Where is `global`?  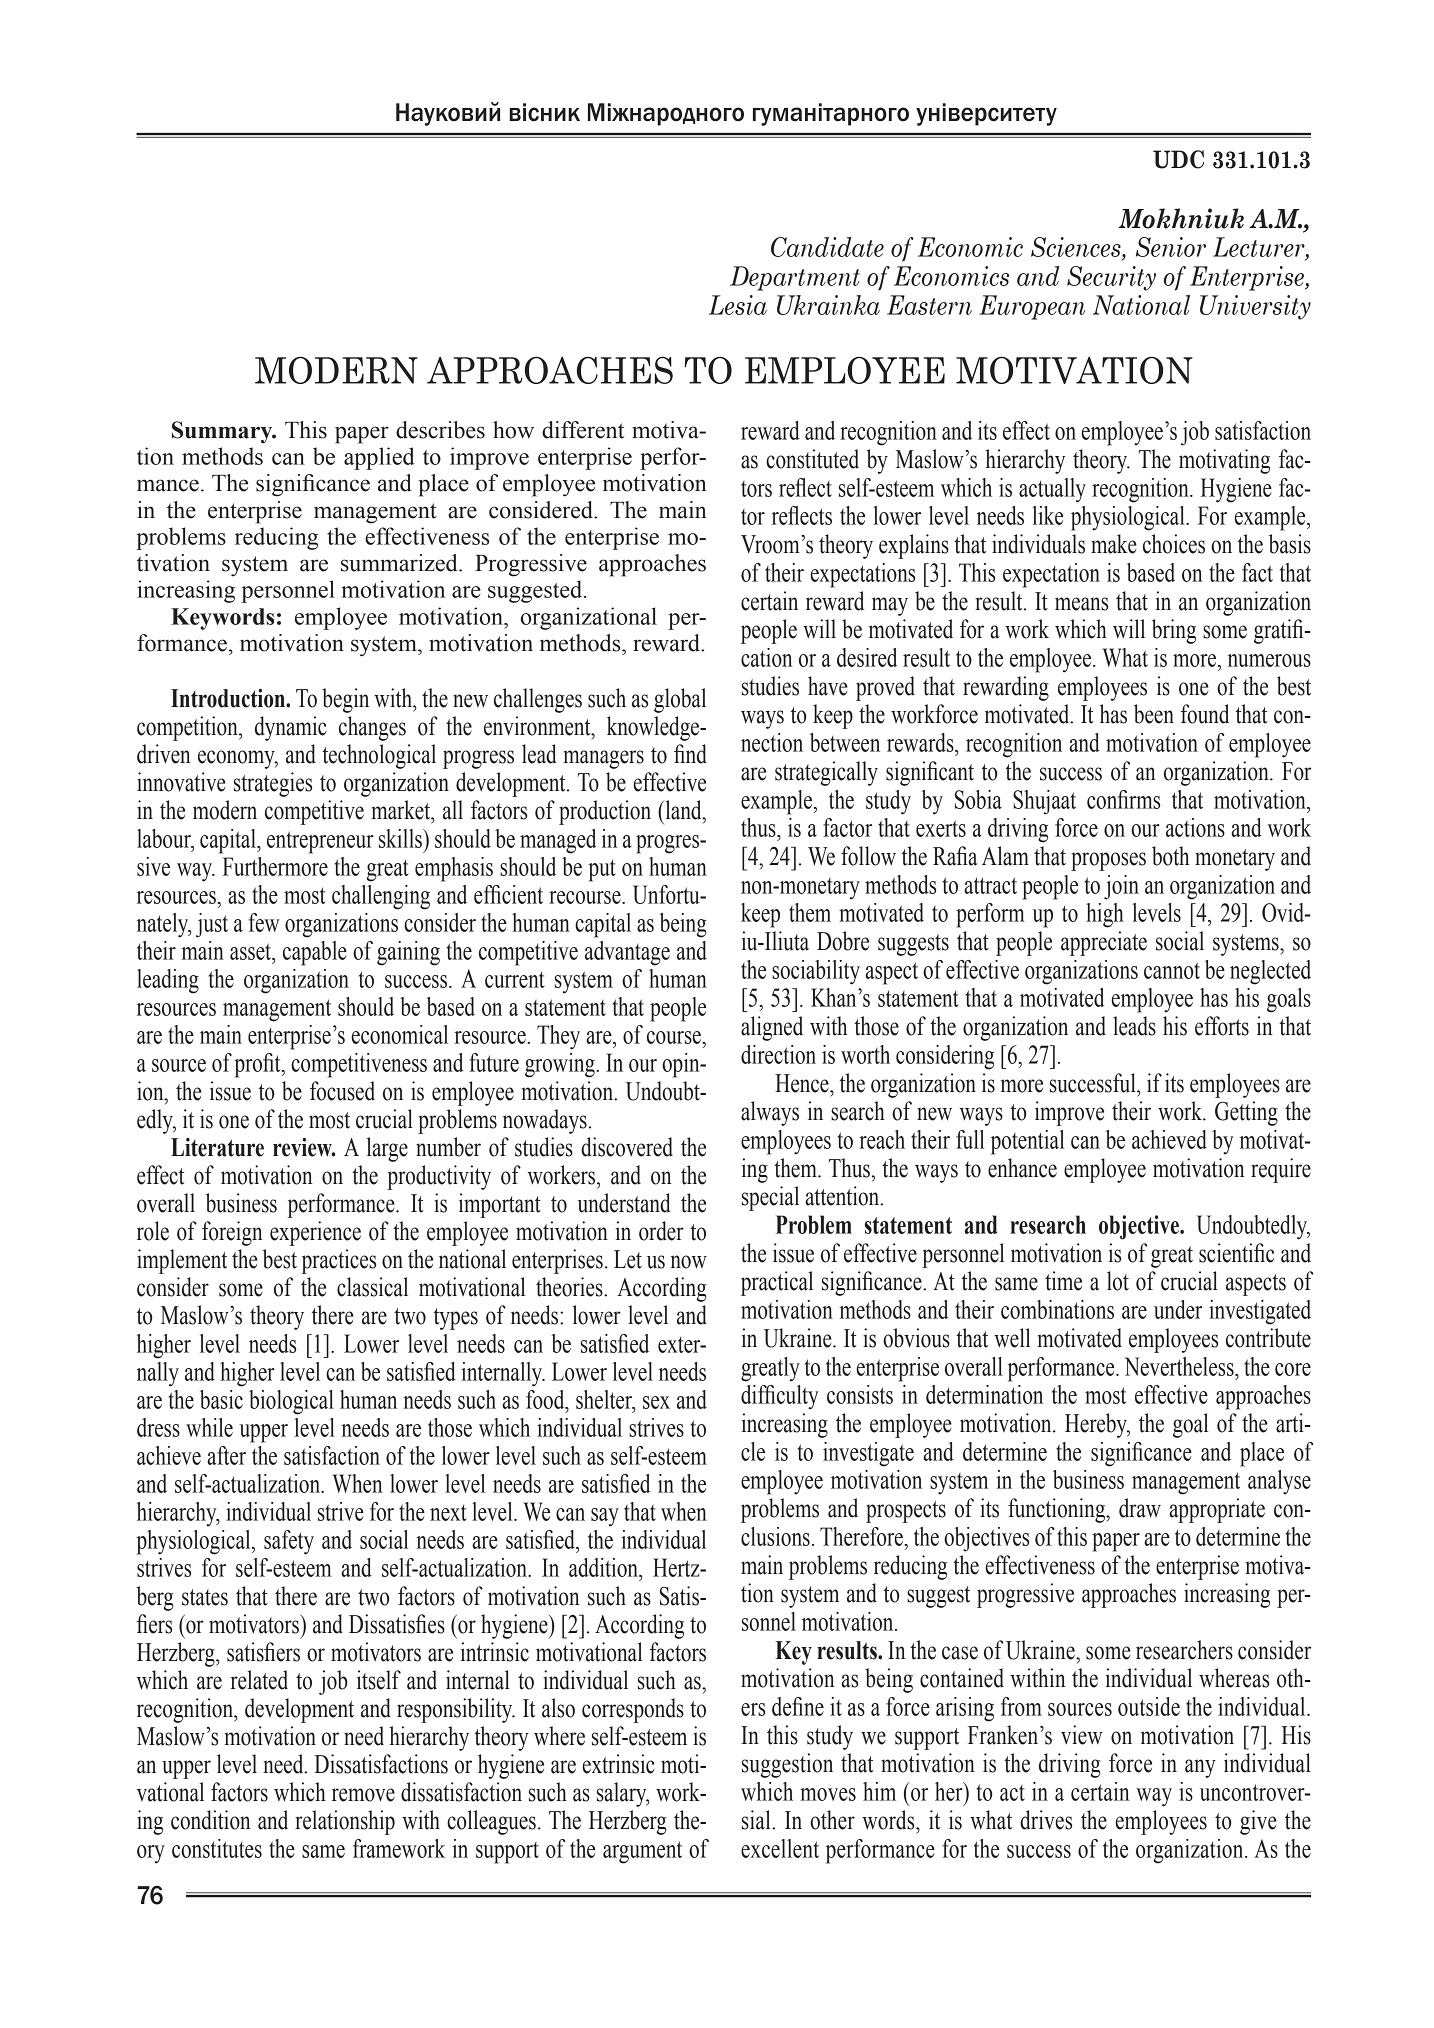 global is located at coordinates (680, 700).
